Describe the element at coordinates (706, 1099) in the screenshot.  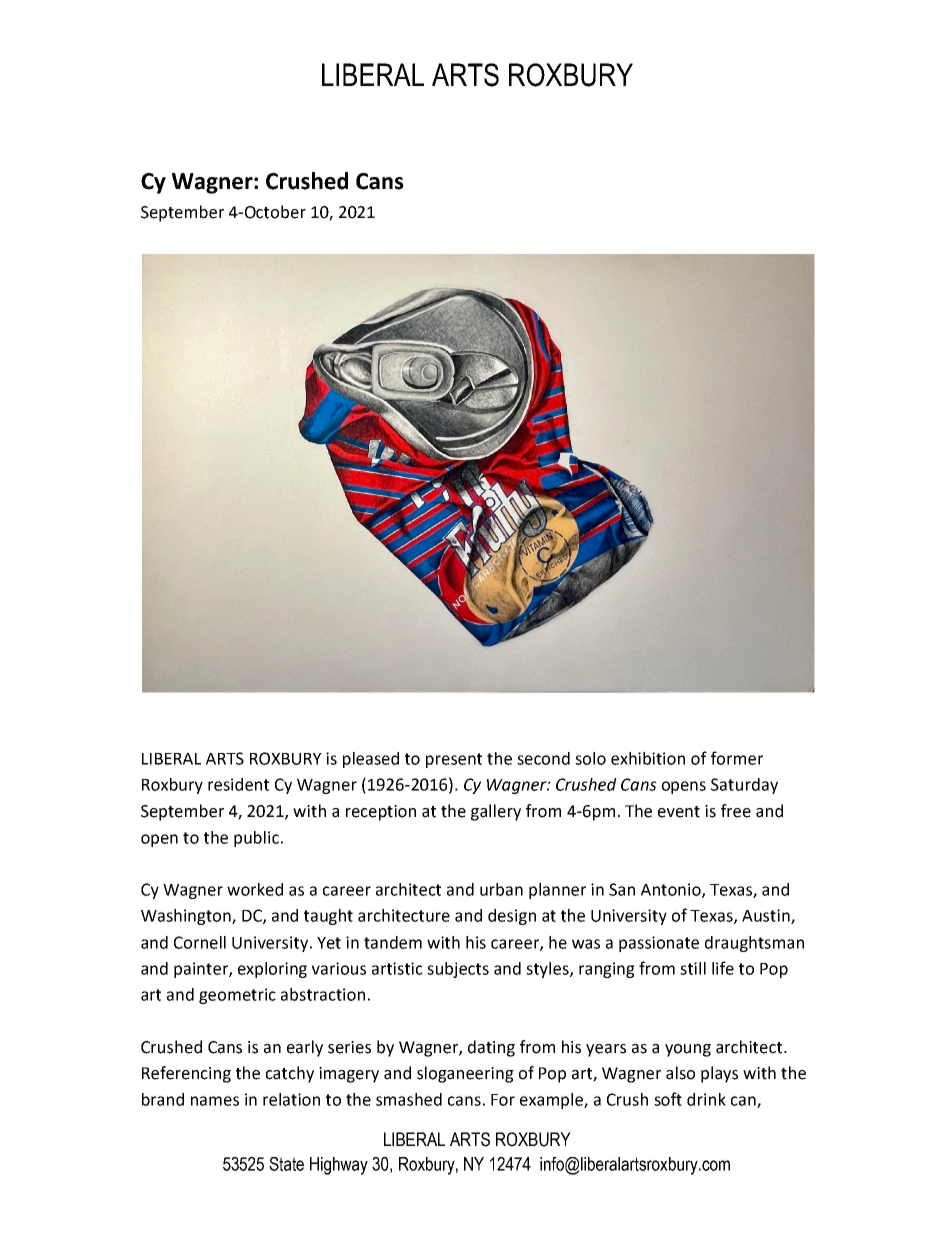
I see `drink` at that location.
